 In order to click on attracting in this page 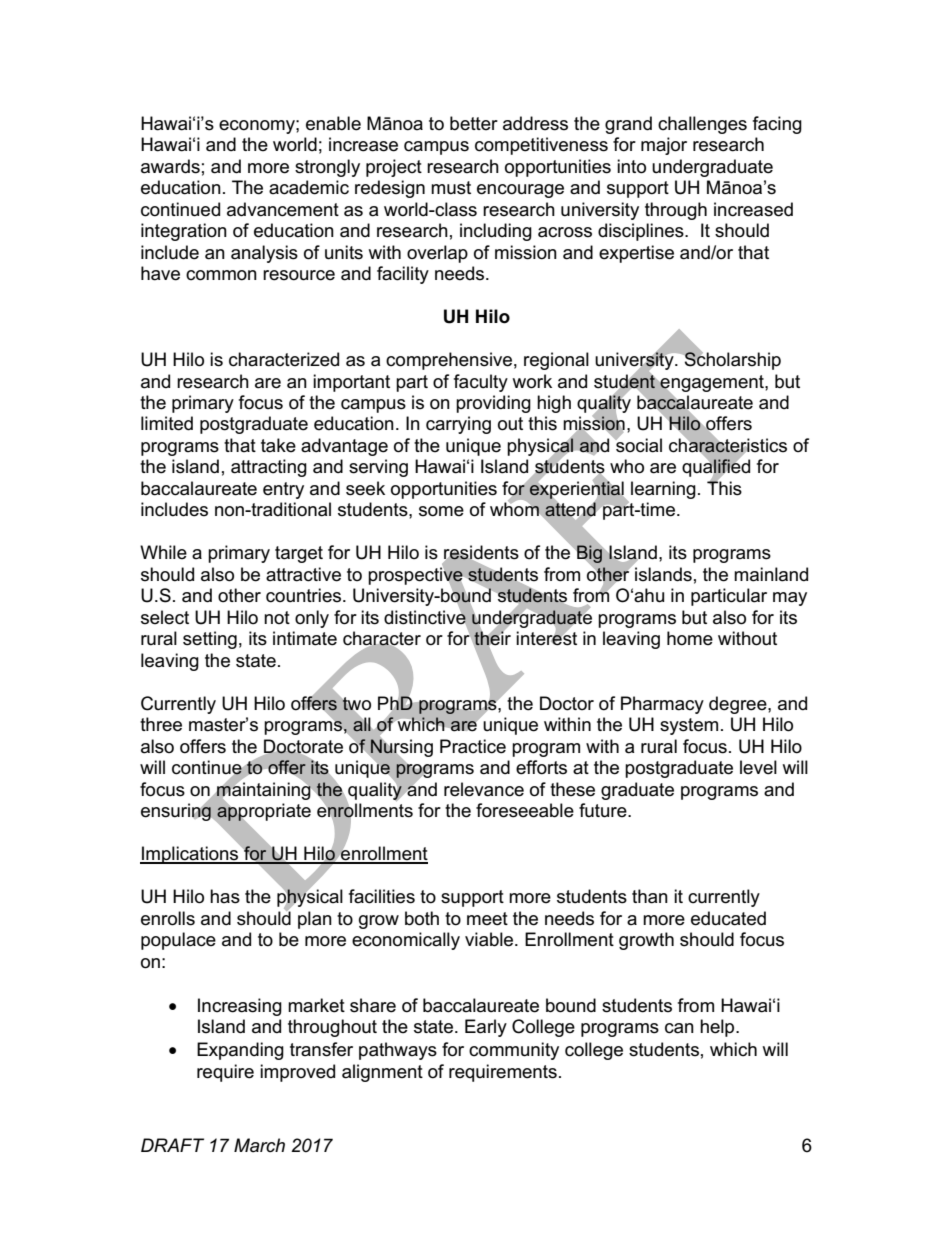, I will do `click(269, 468)`.
